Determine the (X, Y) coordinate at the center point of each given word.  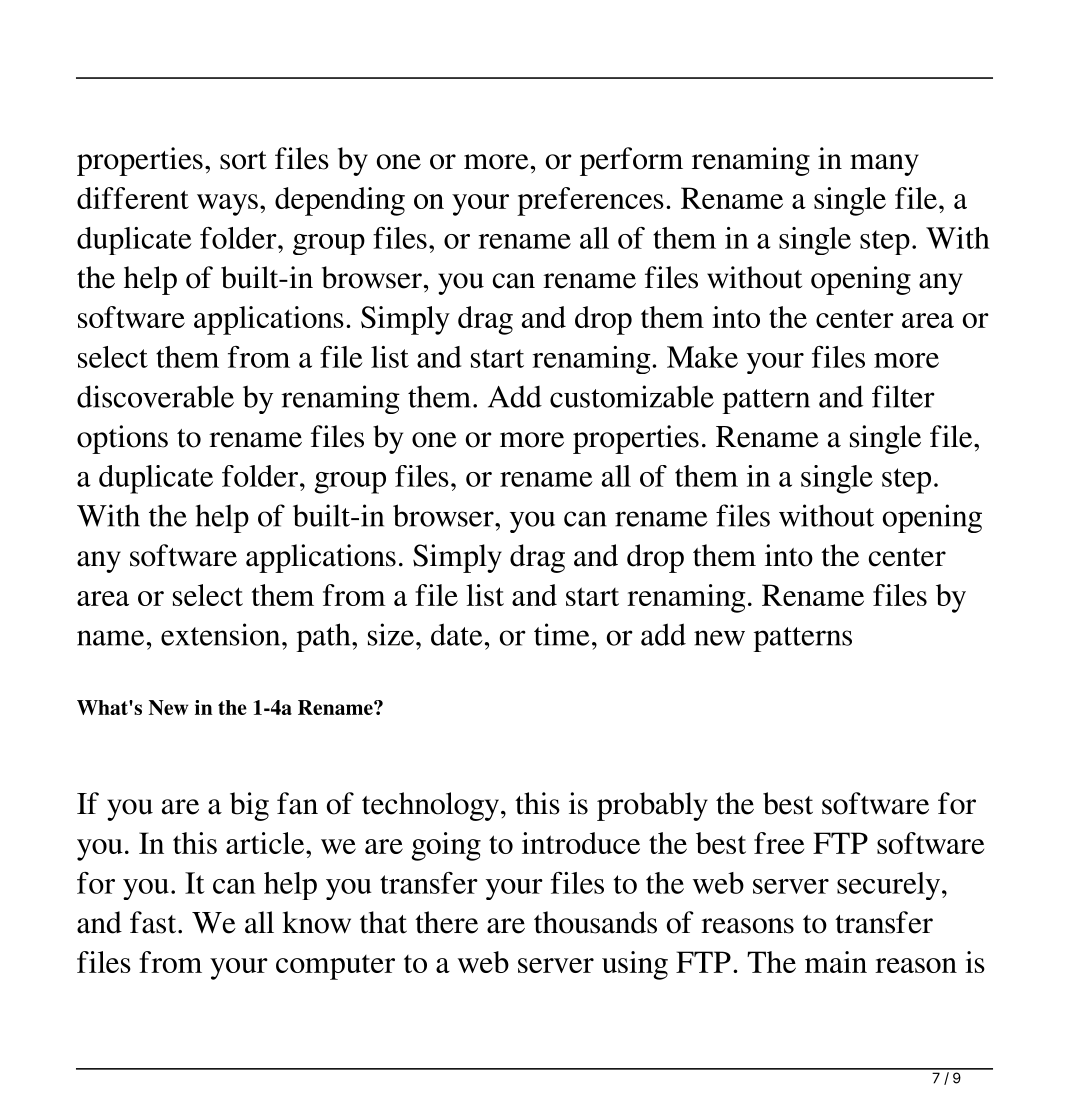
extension (222, 634)
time (562, 634)
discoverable (155, 396)
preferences (590, 201)
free (779, 843)
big (249, 806)
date (457, 634)
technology (432, 806)
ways (227, 205)
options (122, 439)
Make (702, 357)
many (884, 165)
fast (154, 922)
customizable (632, 396)
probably (652, 806)
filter (903, 396)
